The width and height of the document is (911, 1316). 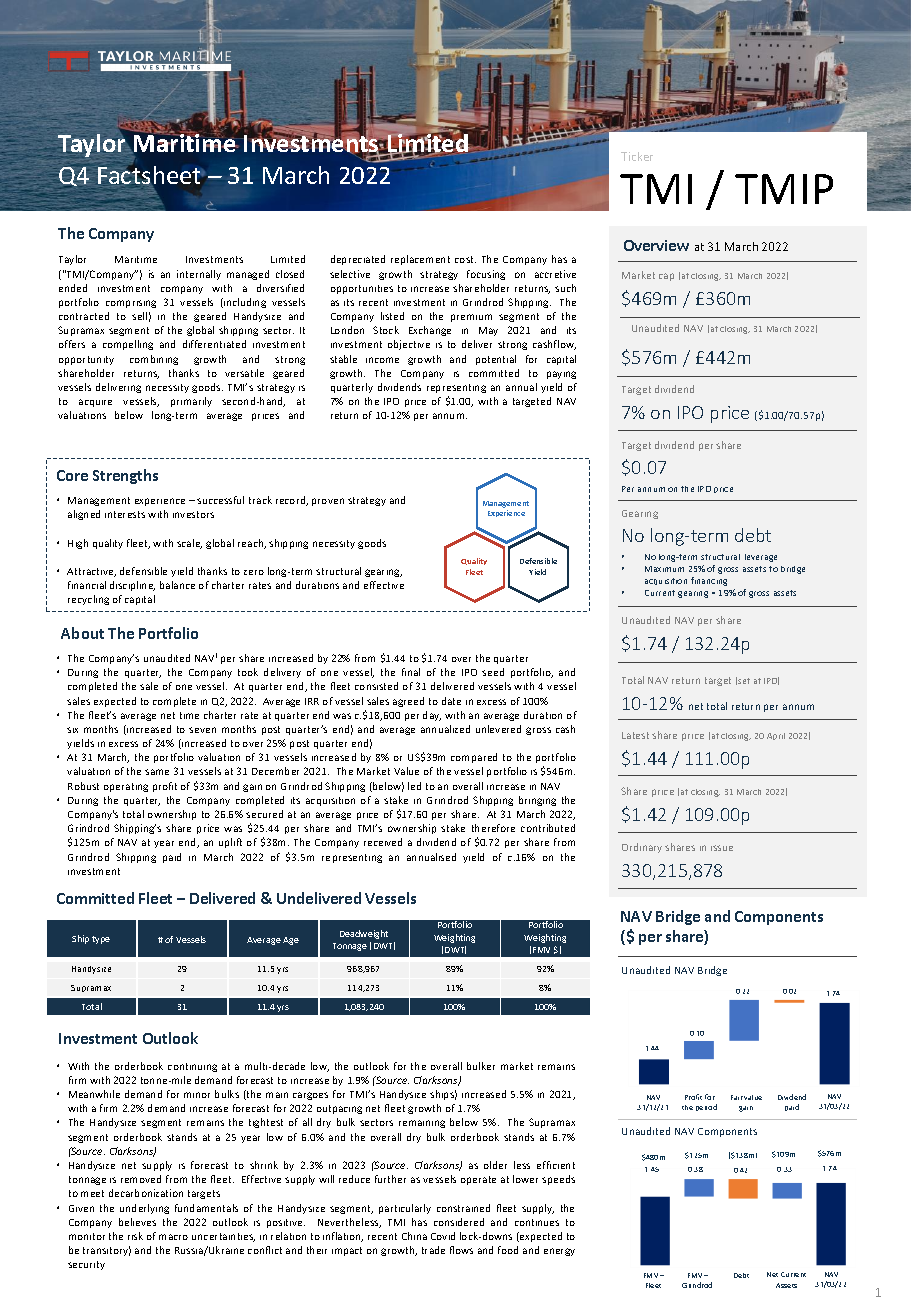 I want to click on Ticker, so click(x=637, y=156).
